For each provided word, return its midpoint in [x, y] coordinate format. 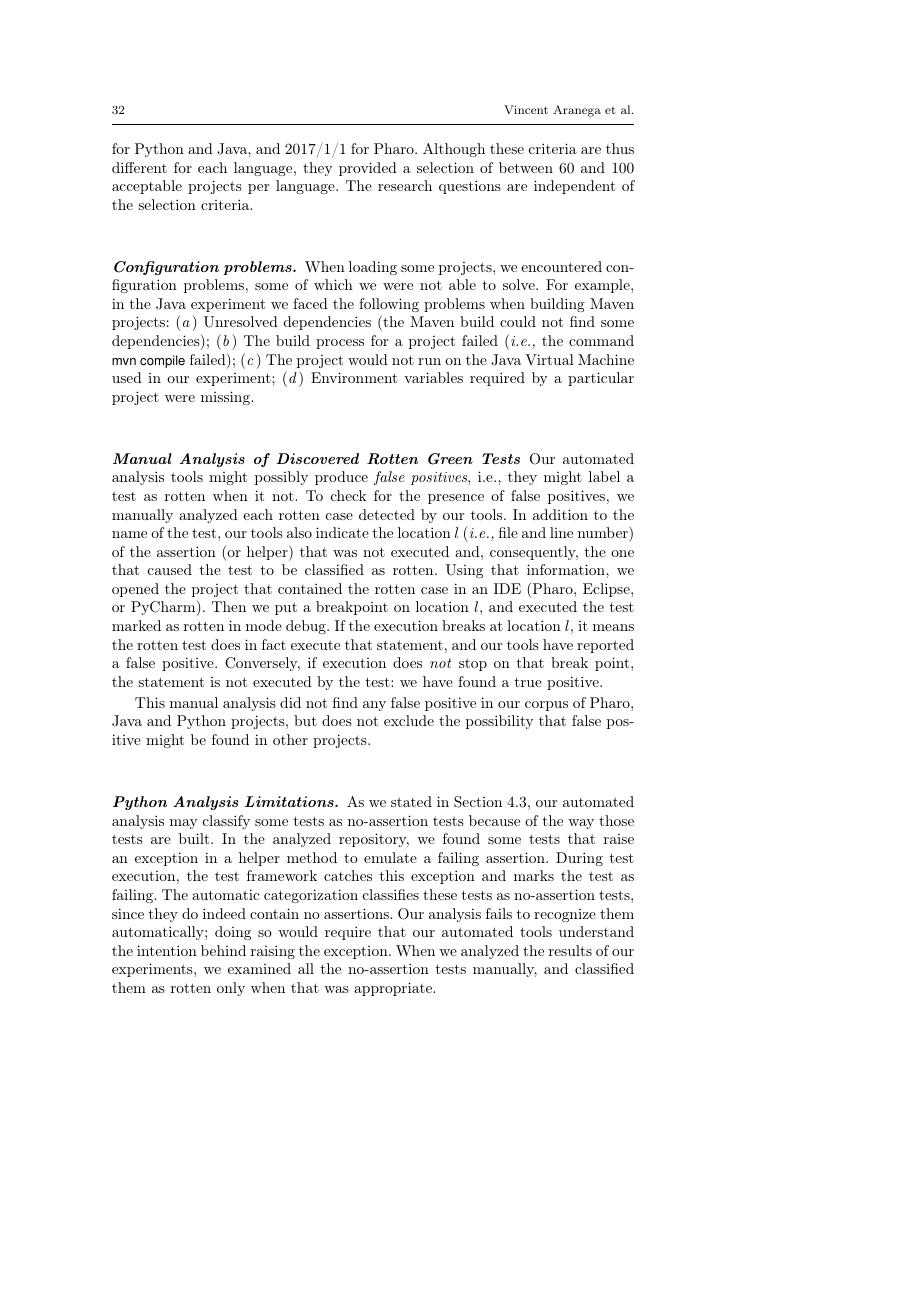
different [139, 167]
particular [601, 379]
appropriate [394, 989]
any [374, 706]
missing [226, 398]
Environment [354, 377]
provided [368, 169]
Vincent [526, 109]
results [570, 950]
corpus [546, 706]
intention [167, 950]
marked [136, 625]
